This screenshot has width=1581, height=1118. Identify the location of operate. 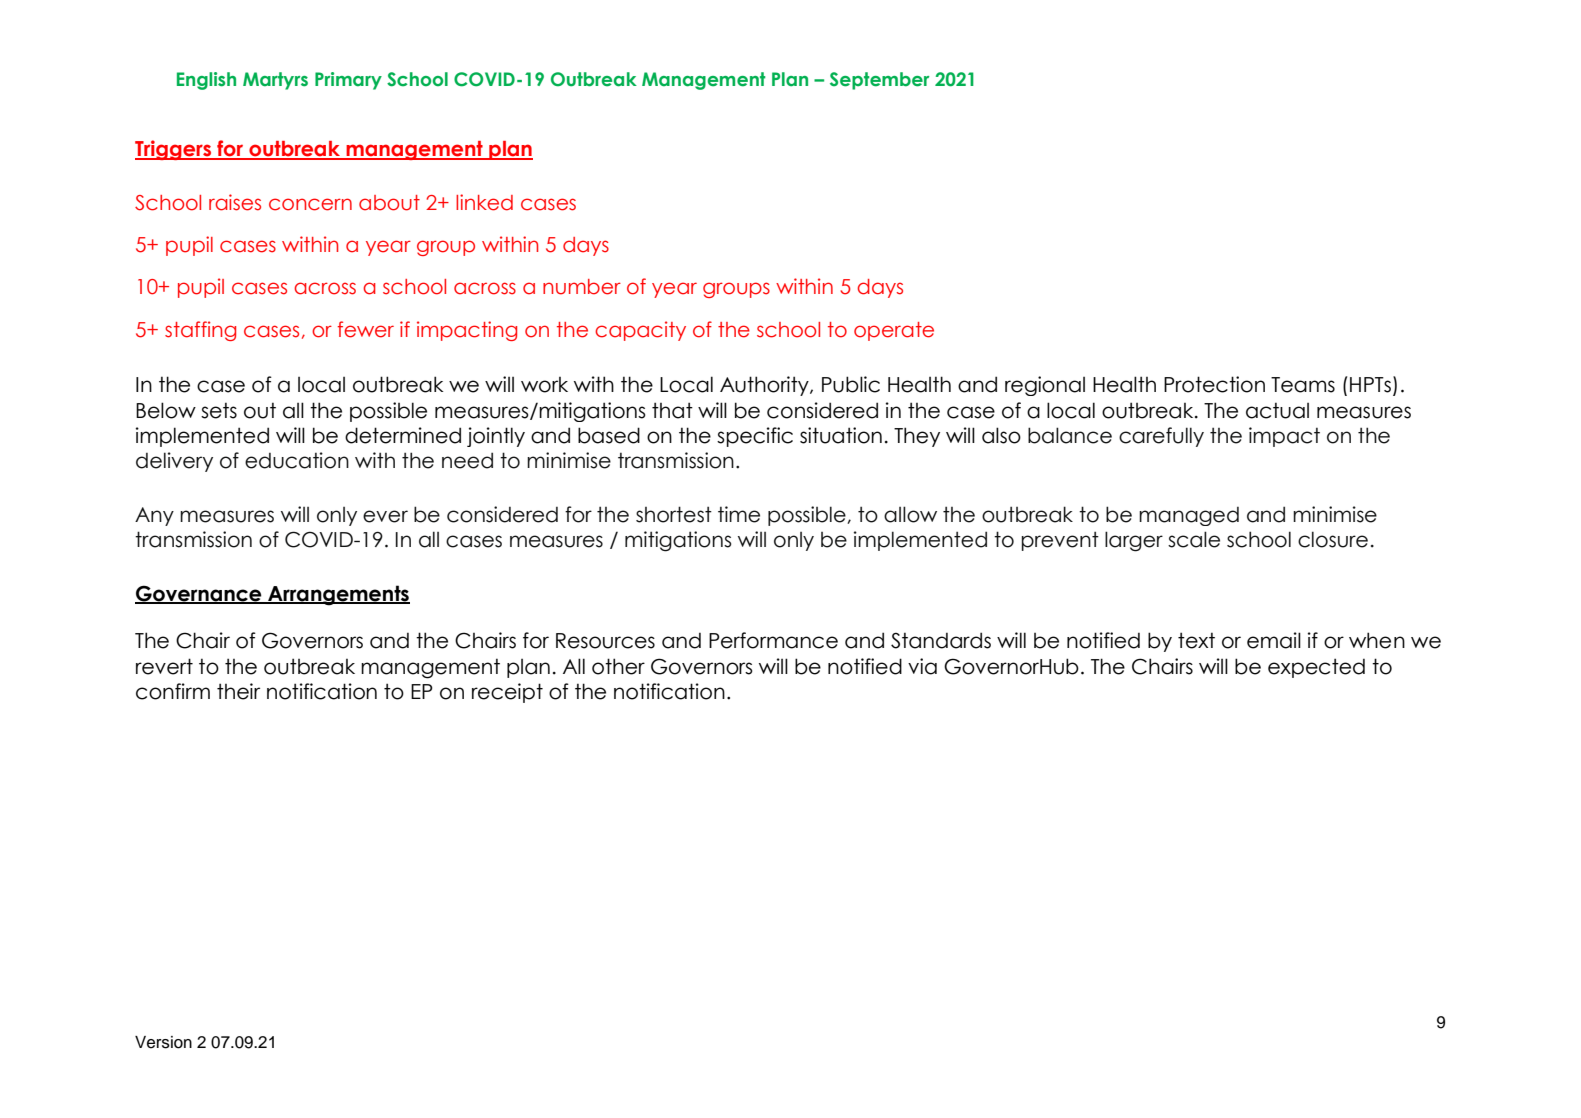
(894, 331).
